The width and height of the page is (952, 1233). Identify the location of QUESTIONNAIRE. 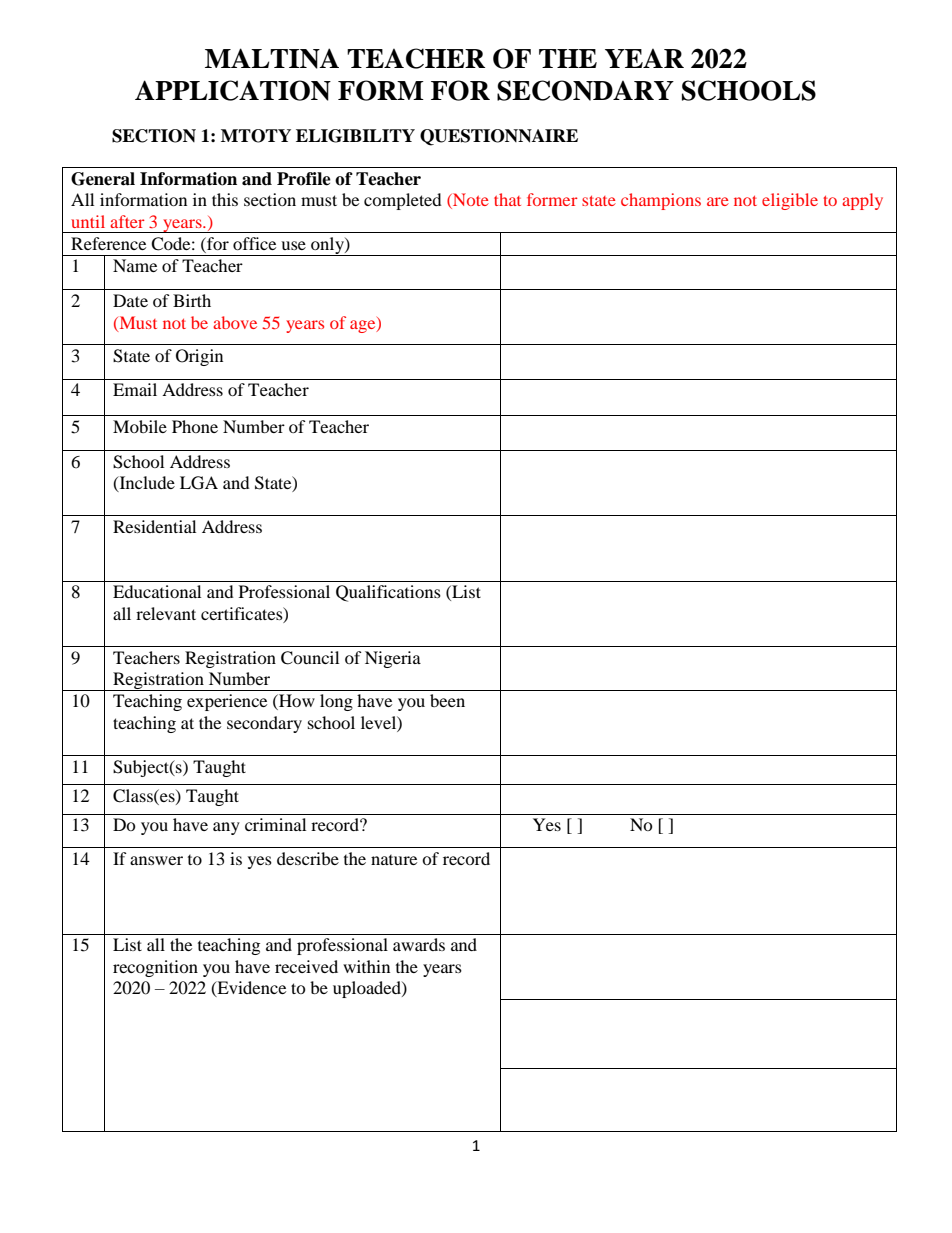
(499, 137).
